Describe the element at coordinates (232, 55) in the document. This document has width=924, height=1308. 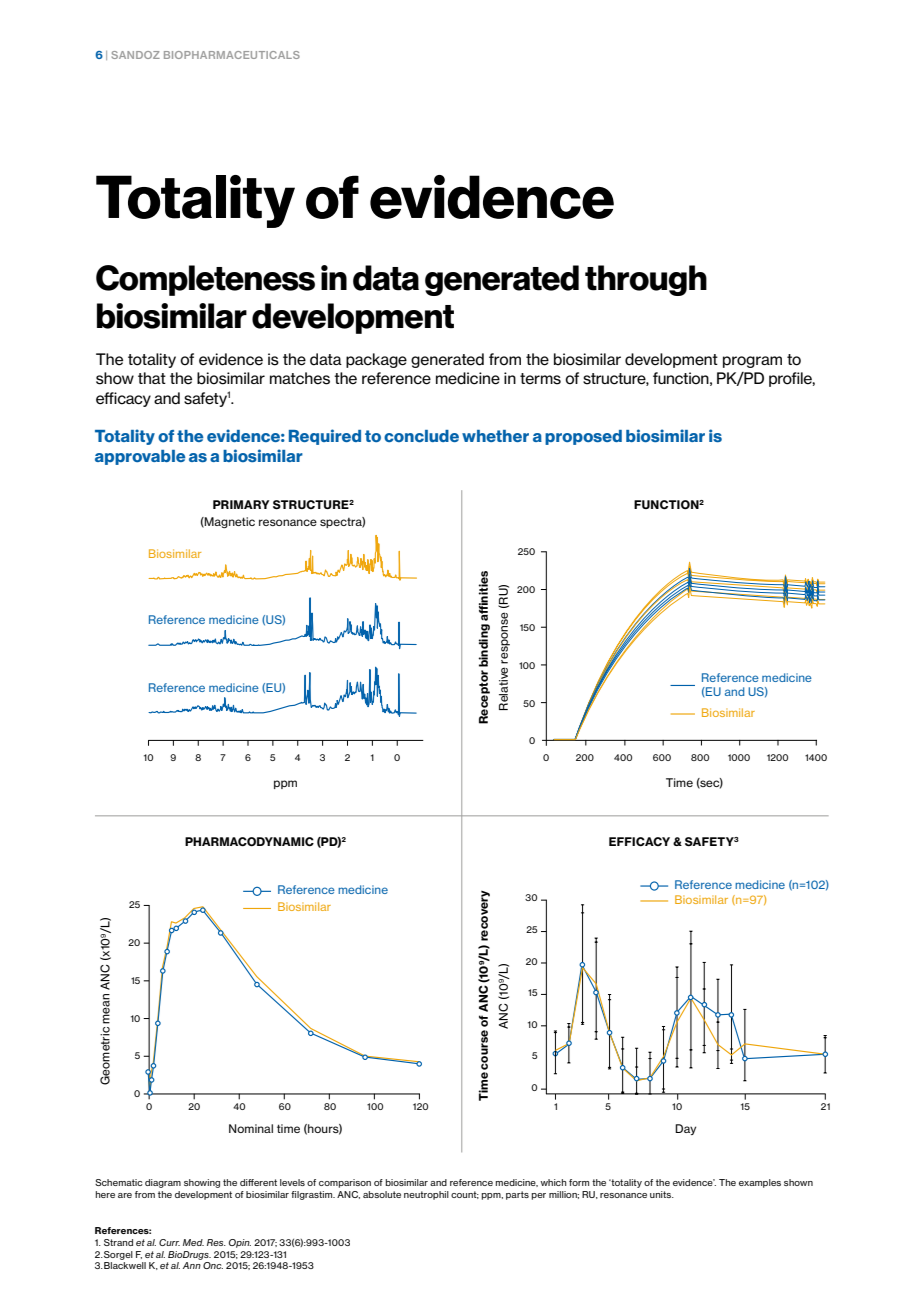
I see `BIOPHARMACEUTICALS` at that location.
